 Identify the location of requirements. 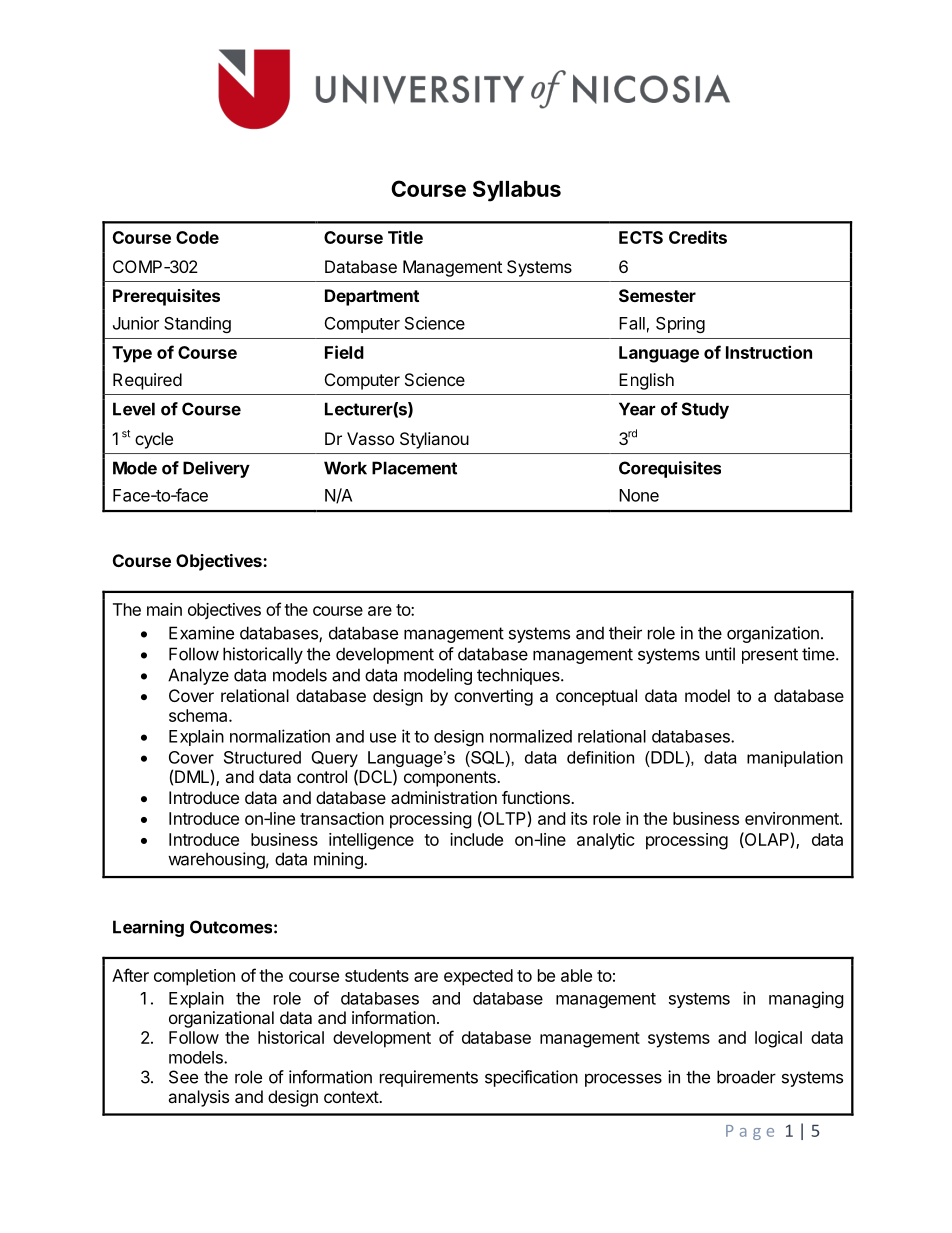
(429, 1078).
